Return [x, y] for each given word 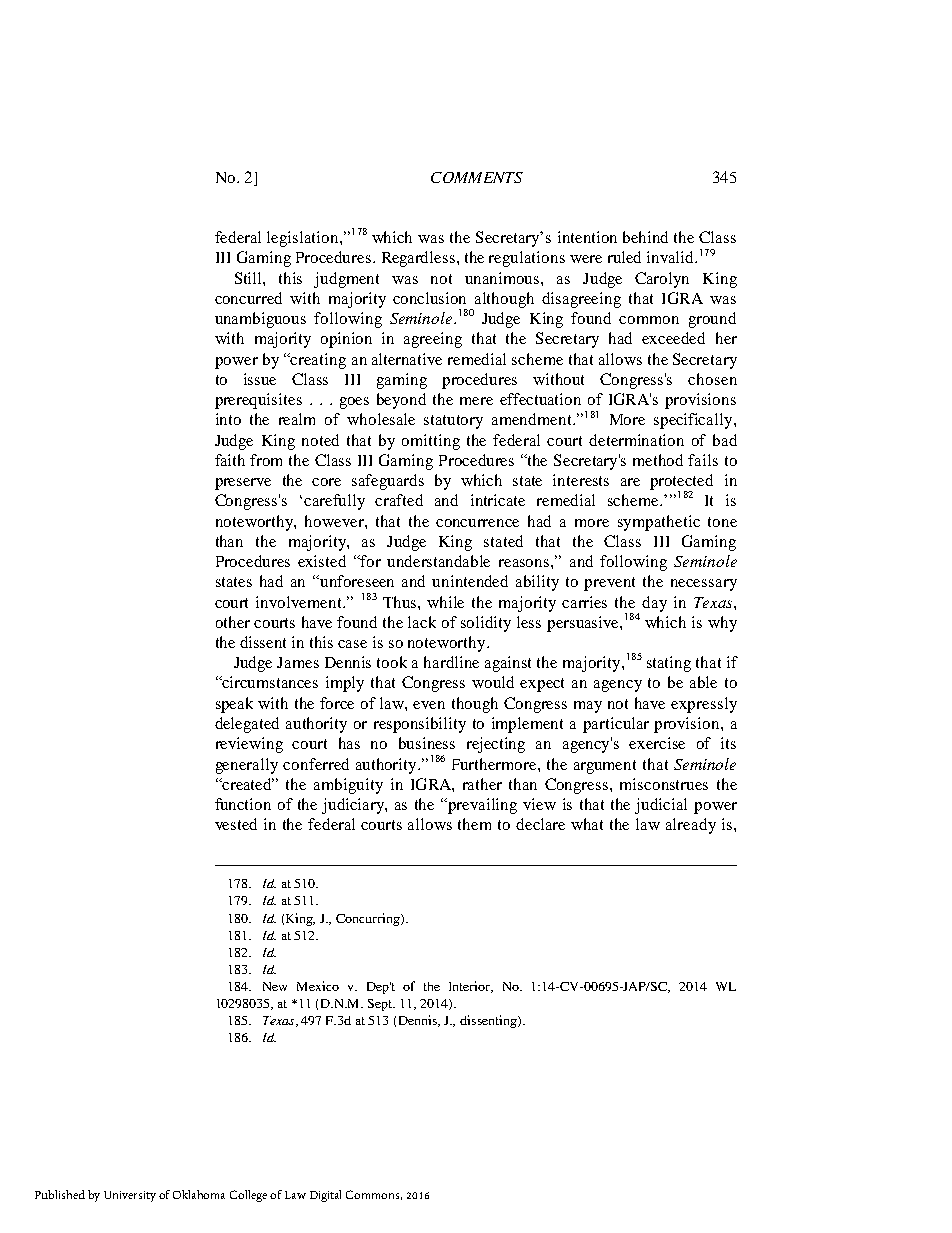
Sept [381, 1005]
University [130, 1196]
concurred [248, 298]
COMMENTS [477, 177]
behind [645, 237]
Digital [325, 1196]
